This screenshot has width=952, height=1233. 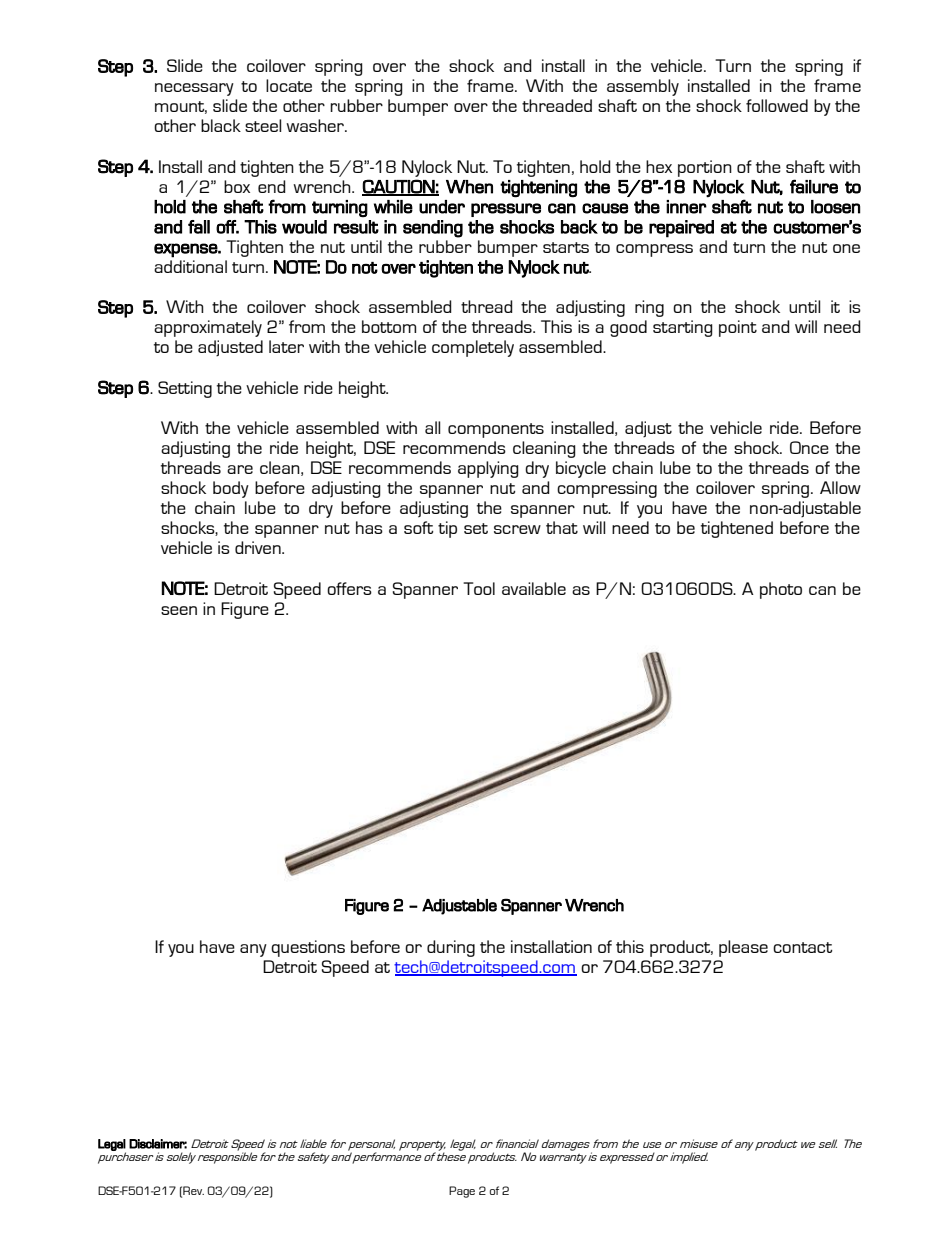 What do you see at coordinates (286, 346) in the screenshot?
I see `later` at bounding box center [286, 346].
